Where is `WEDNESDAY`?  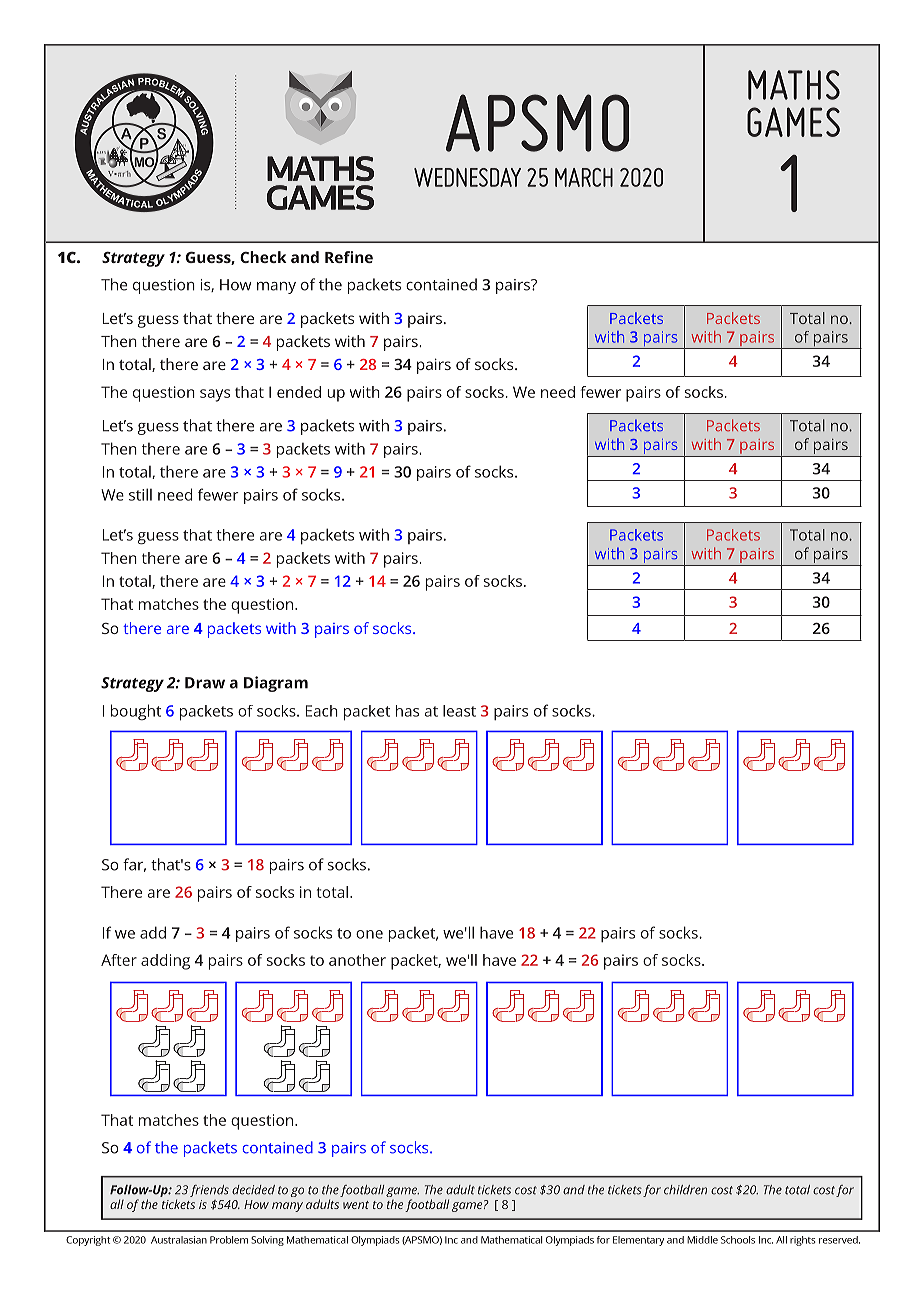
WEDNESDAY is located at coordinates (467, 177).
